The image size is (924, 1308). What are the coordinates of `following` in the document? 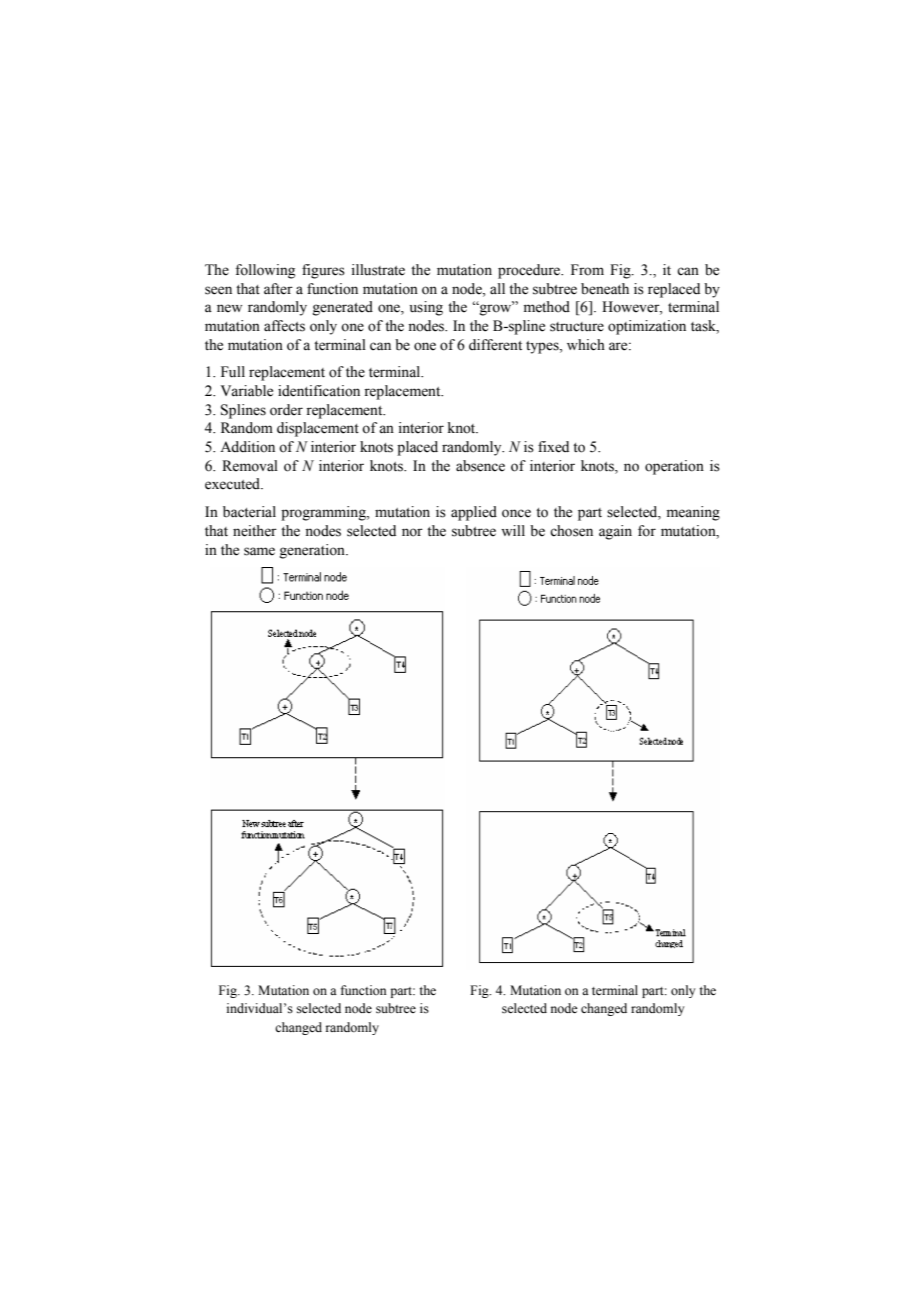 It's located at (265, 271).
